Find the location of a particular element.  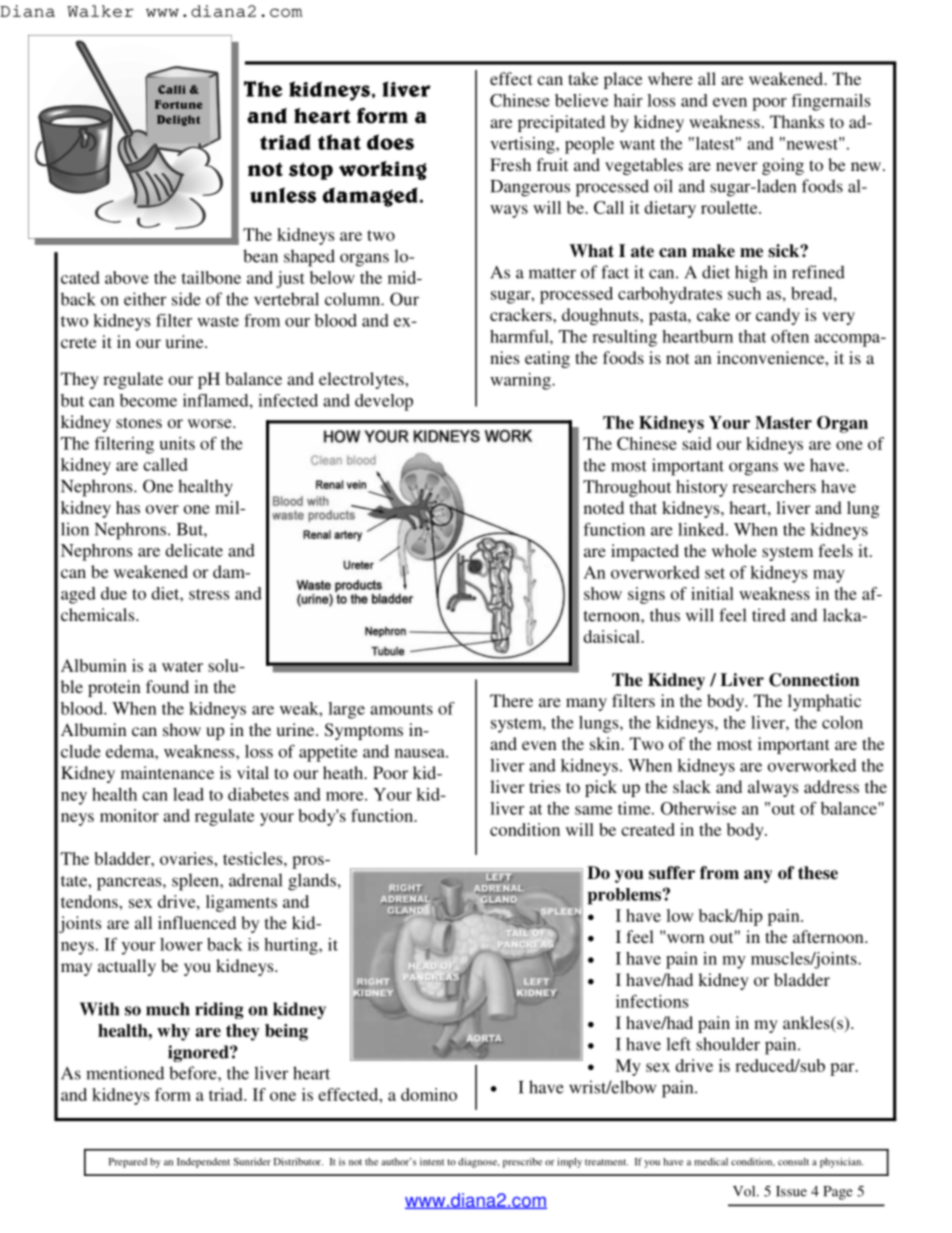

tired is located at coordinates (769, 615).
